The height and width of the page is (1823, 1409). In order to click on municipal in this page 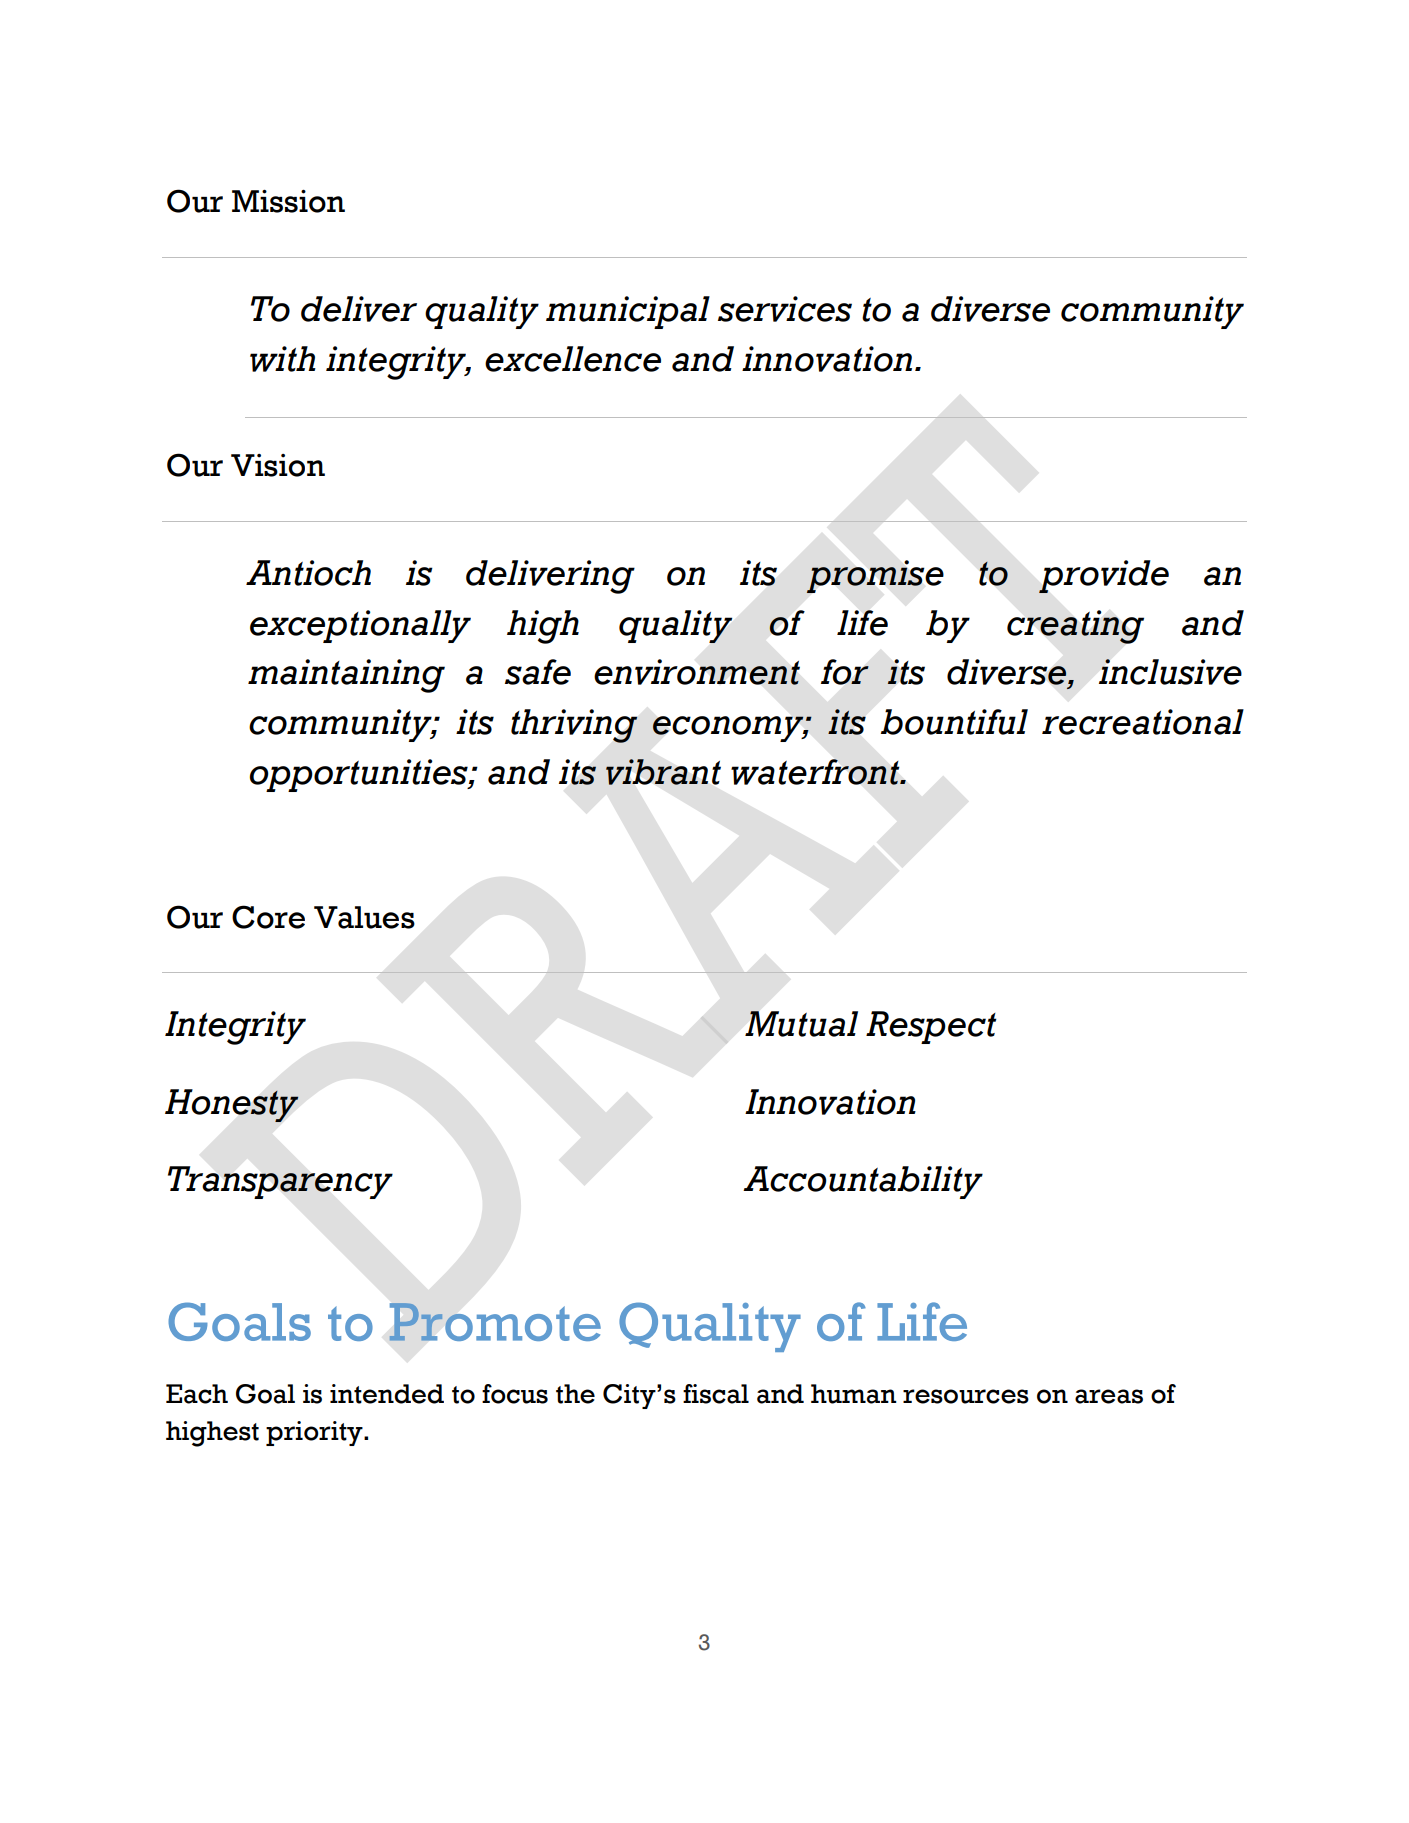, I will do `click(628, 312)`.
